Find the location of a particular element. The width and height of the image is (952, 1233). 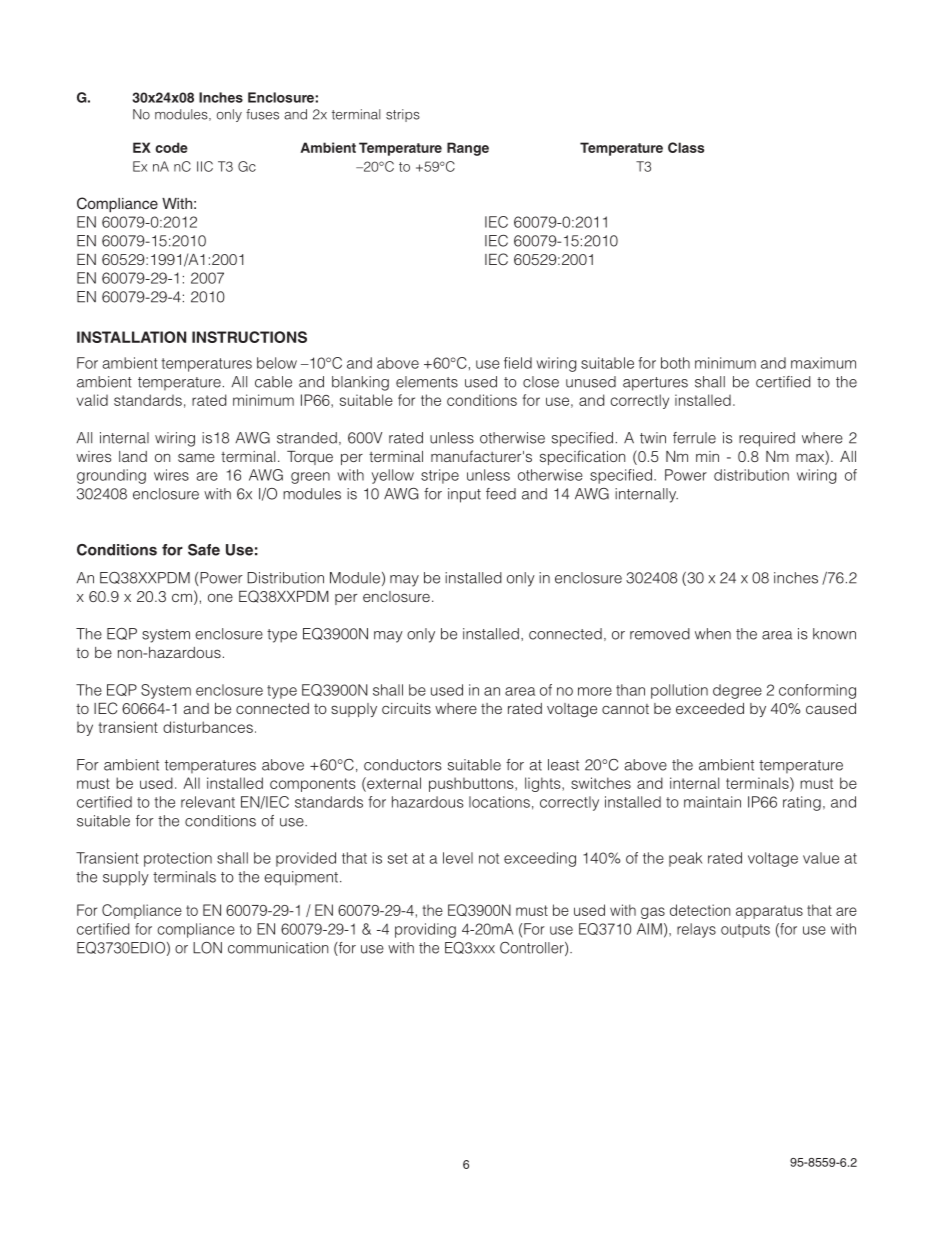

Class is located at coordinates (686, 147).
